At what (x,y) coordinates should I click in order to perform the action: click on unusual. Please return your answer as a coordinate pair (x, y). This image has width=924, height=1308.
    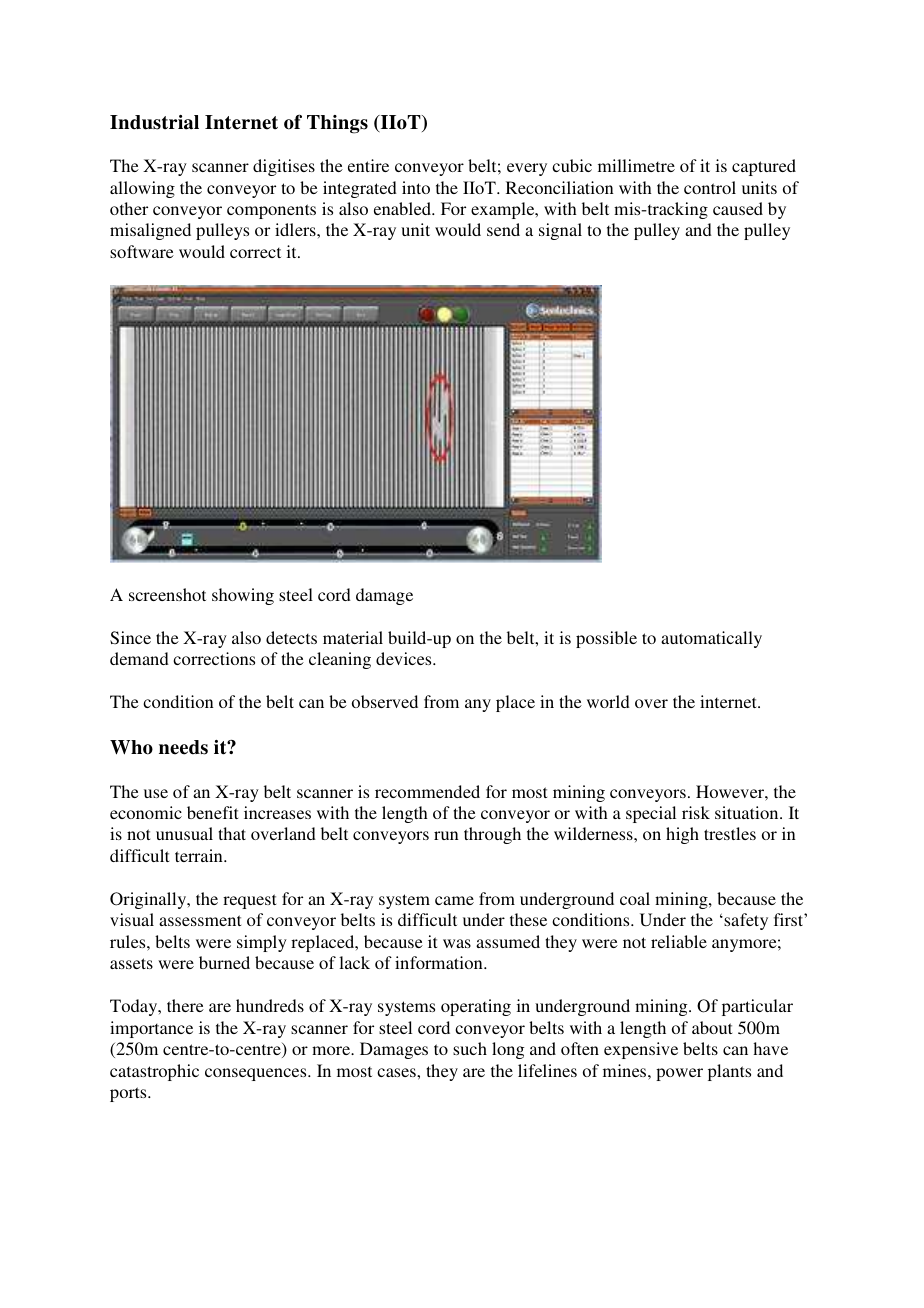
    Looking at the image, I should click on (184, 833).
